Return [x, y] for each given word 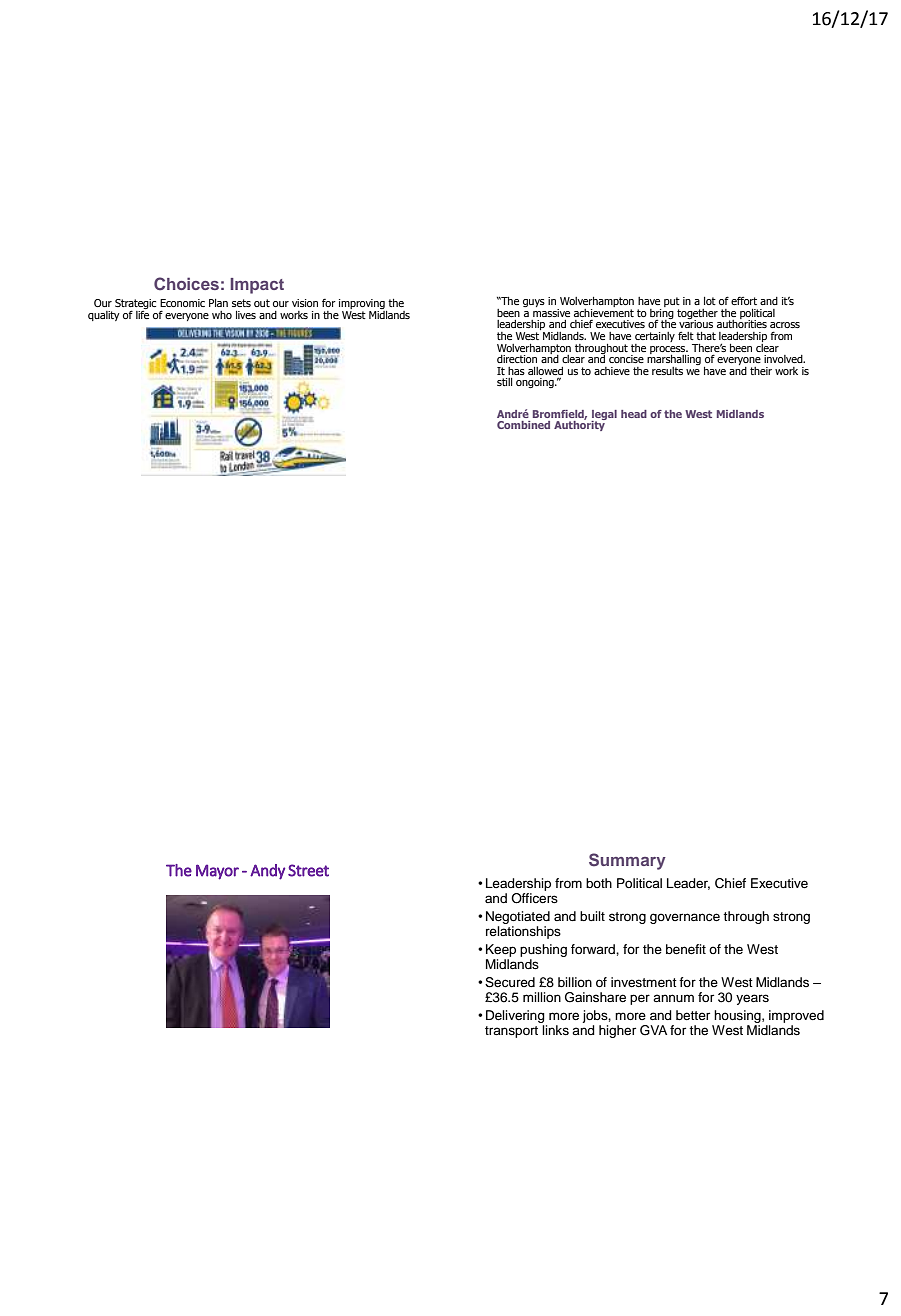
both [599, 883]
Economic [182, 303]
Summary [627, 861]
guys [534, 303]
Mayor [217, 872]
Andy [267, 872]
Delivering [515, 1016]
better [693, 1015]
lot [710, 301]
